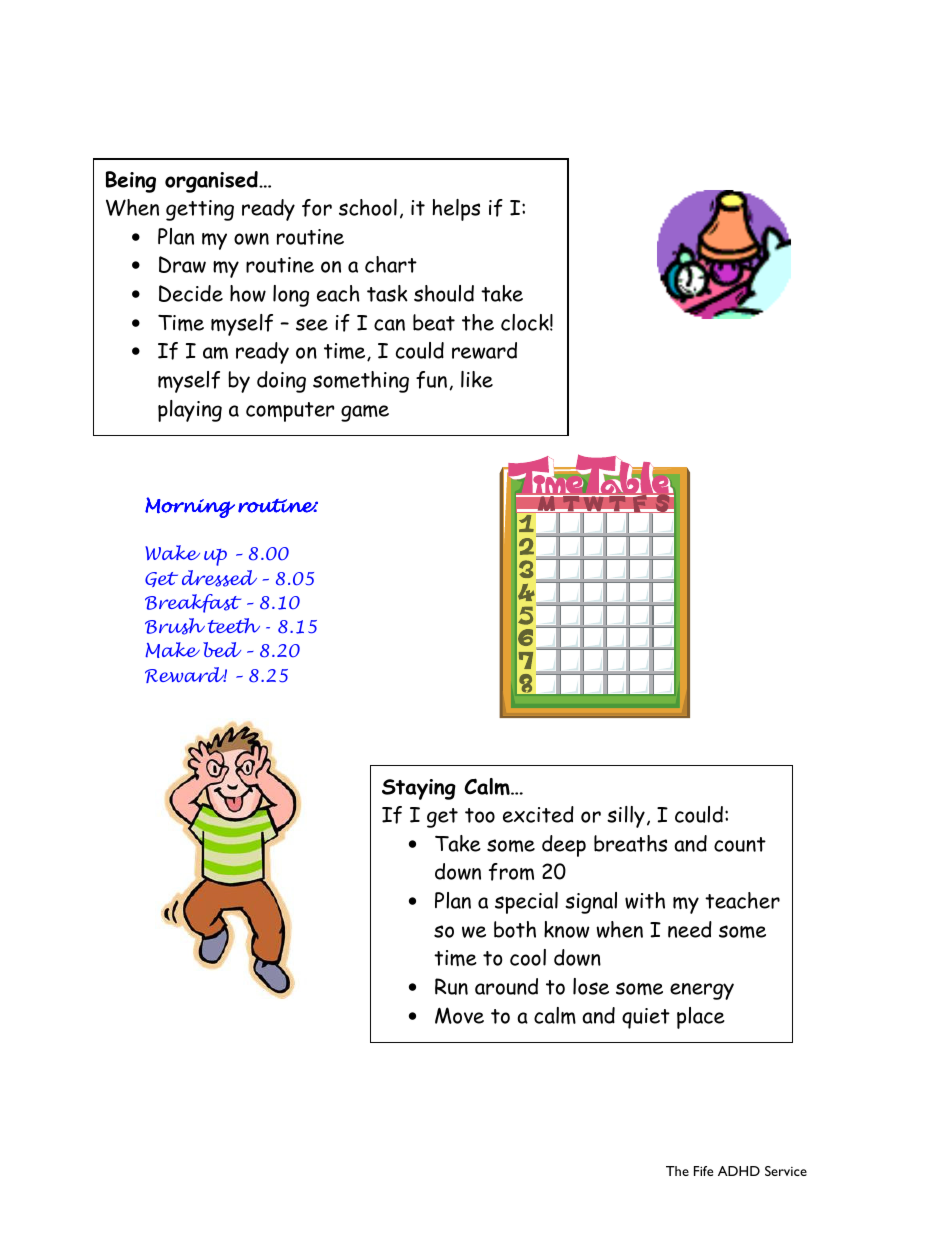  I want to click on too, so click(480, 815).
